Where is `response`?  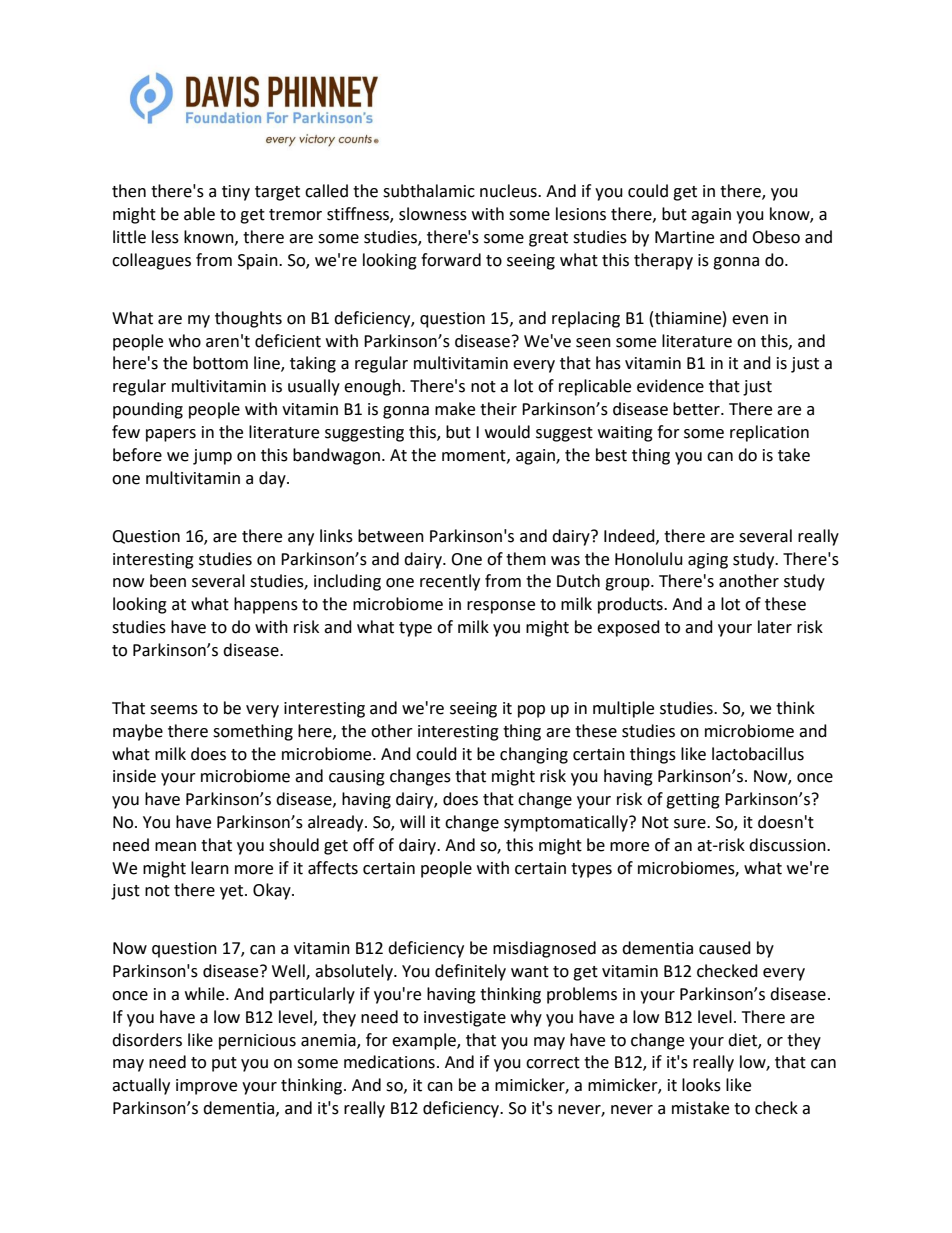 response is located at coordinates (501, 607).
